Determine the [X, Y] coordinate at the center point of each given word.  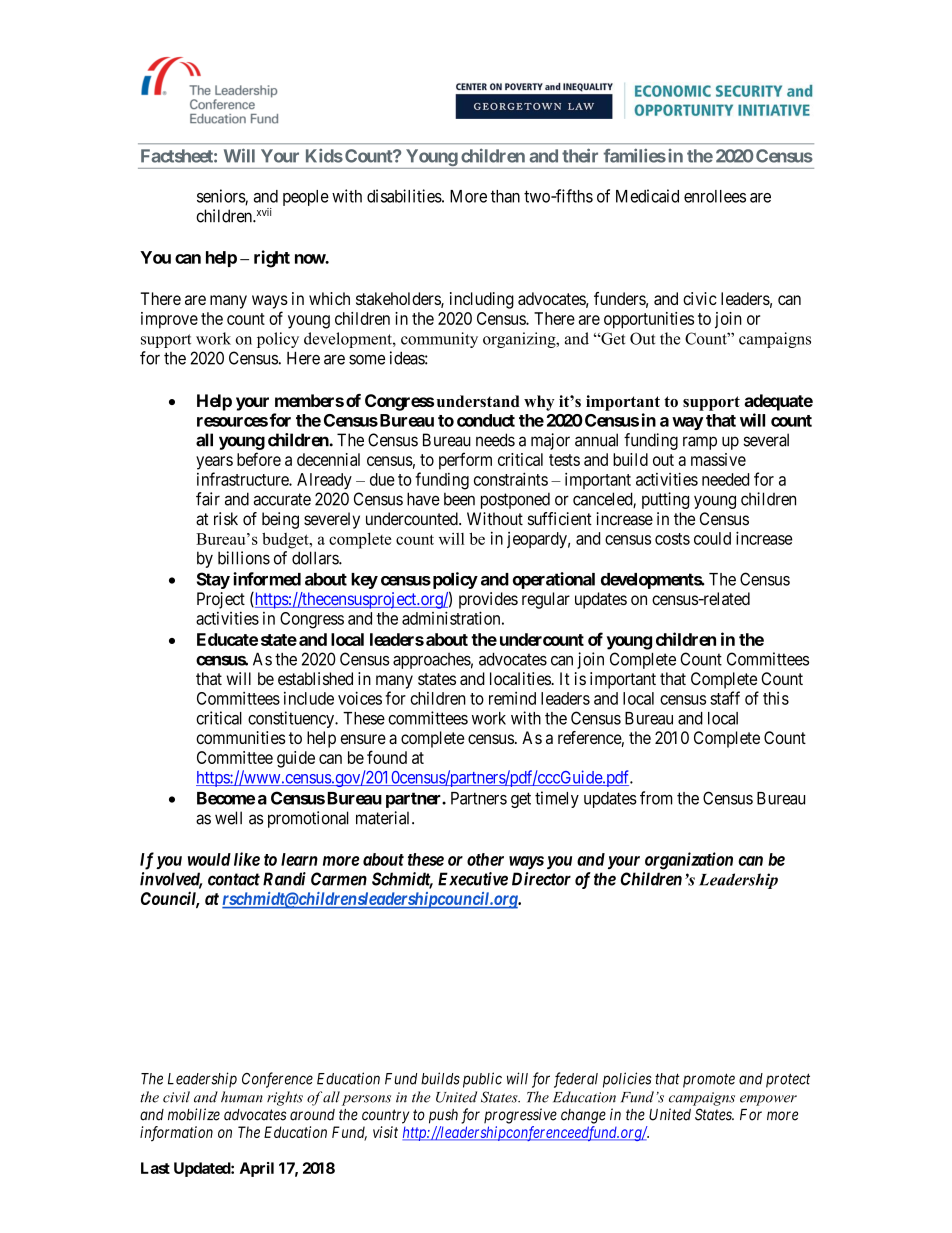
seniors [221, 197]
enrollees [715, 196]
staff [725, 698]
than [505, 196]
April [257, 1169]
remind [512, 698]
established [315, 678]
